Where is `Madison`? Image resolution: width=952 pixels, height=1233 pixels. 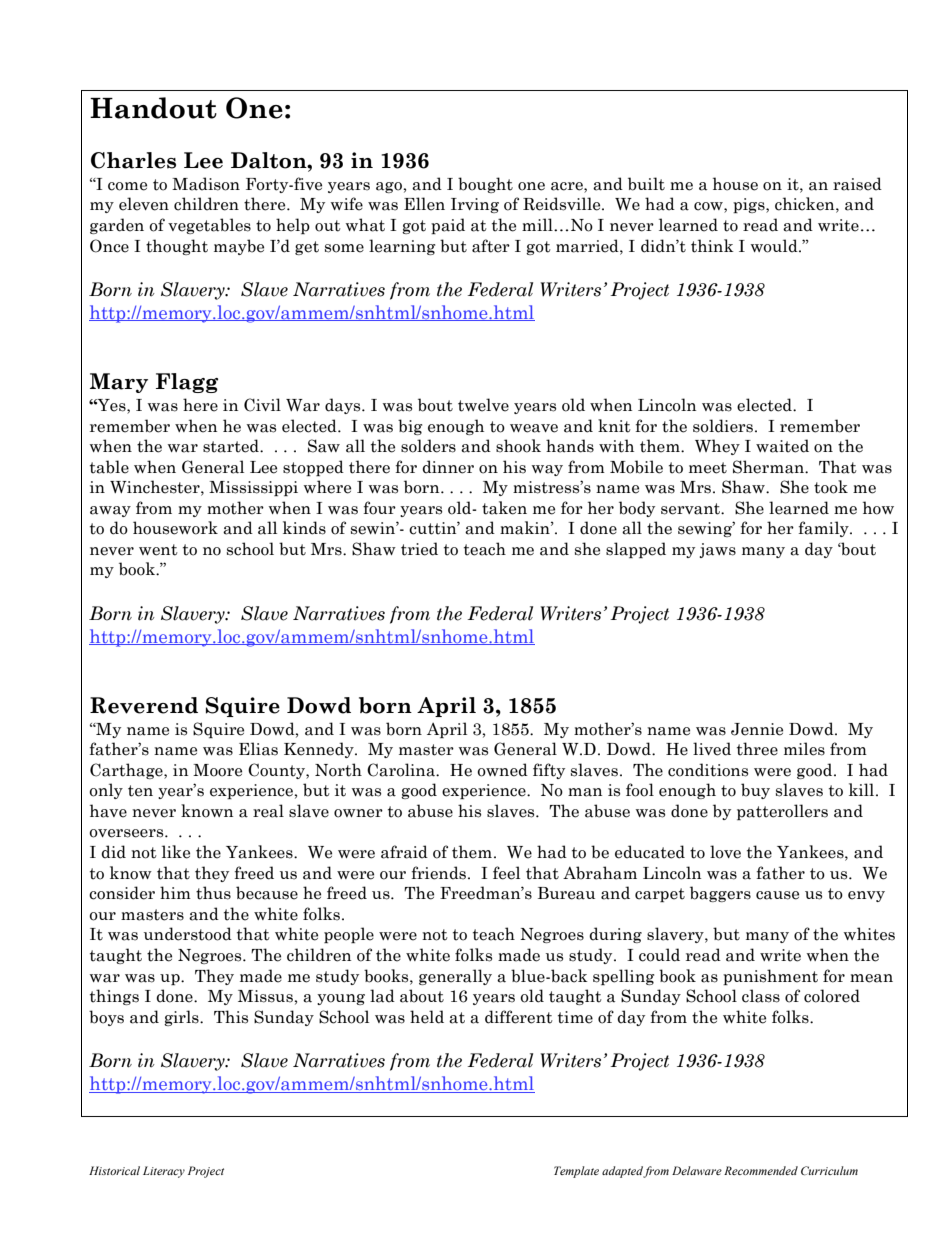
Madison is located at coordinates (206, 184).
